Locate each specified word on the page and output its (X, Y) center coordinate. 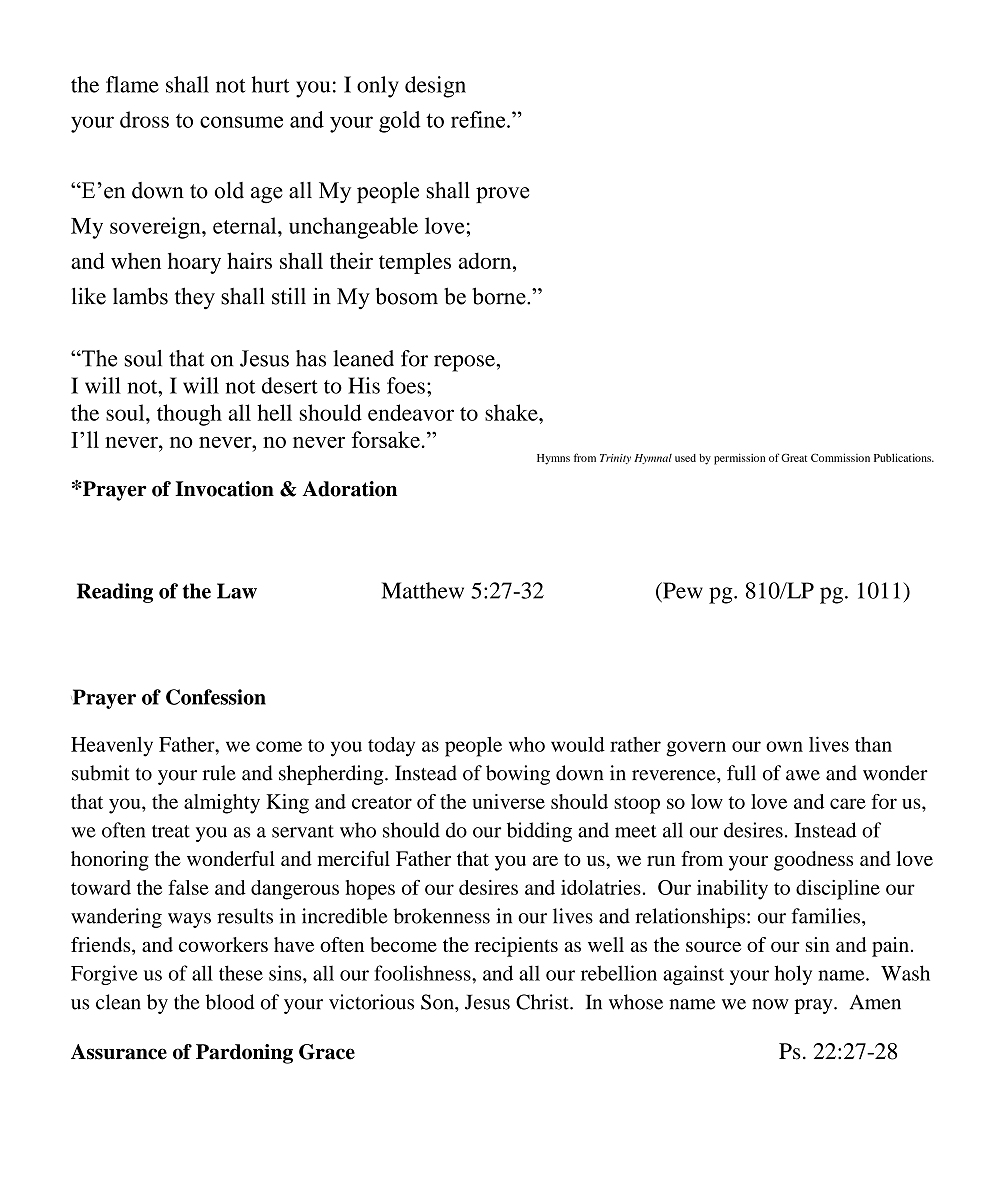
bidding (539, 832)
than (873, 744)
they (195, 298)
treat (171, 831)
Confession (216, 697)
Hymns (553, 459)
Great (794, 457)
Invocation (224, 489)
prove (502, 195)
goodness (813, 861)
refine (479, 119)
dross (144, 119)
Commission (840, 457)
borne (500, 296)
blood (230, 1002)
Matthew (423, 590)
